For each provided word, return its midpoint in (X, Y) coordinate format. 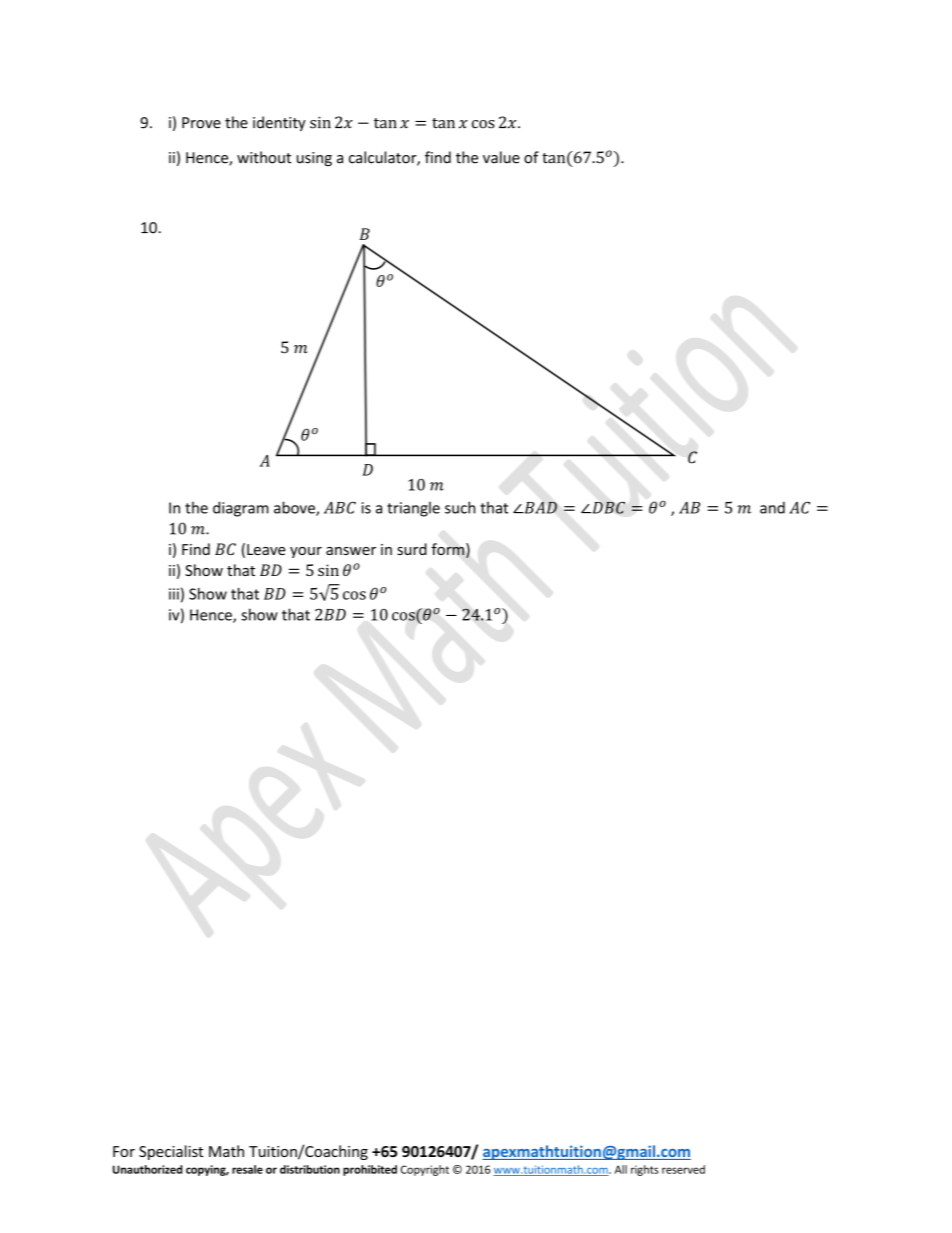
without (264, 157)
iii (174, 594)
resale (247, 1169)
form (447, 549)
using (314, 159)
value (501, 157)
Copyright (425, 1170)
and (772, 507)
